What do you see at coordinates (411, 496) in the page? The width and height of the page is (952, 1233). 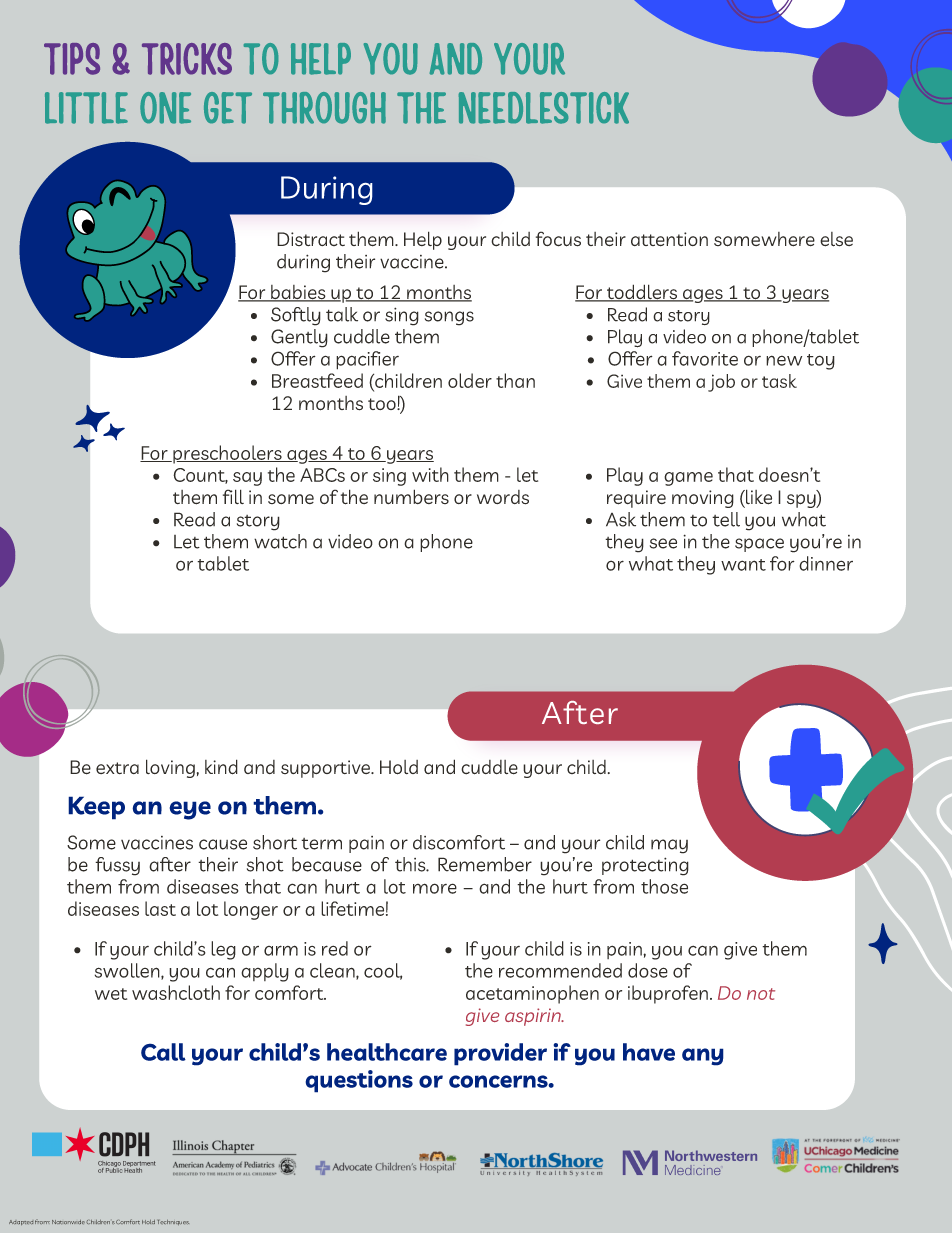 I see `numbers` at bounding box center [411, 496].
